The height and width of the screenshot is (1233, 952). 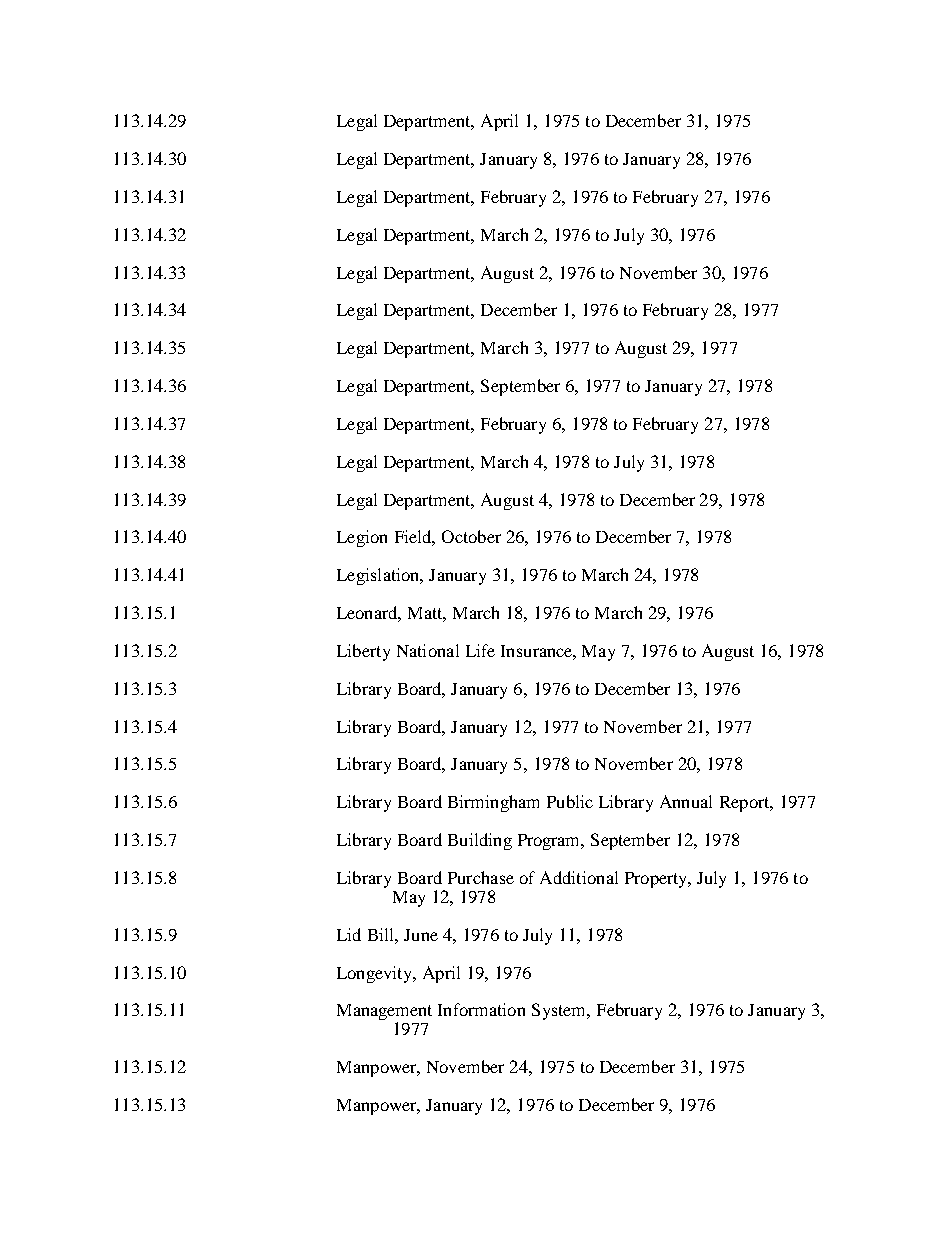 What do you see at coordinates (493, 803) in the screenshot?
I see `Birmingham` at bounding box center [493, 803].
